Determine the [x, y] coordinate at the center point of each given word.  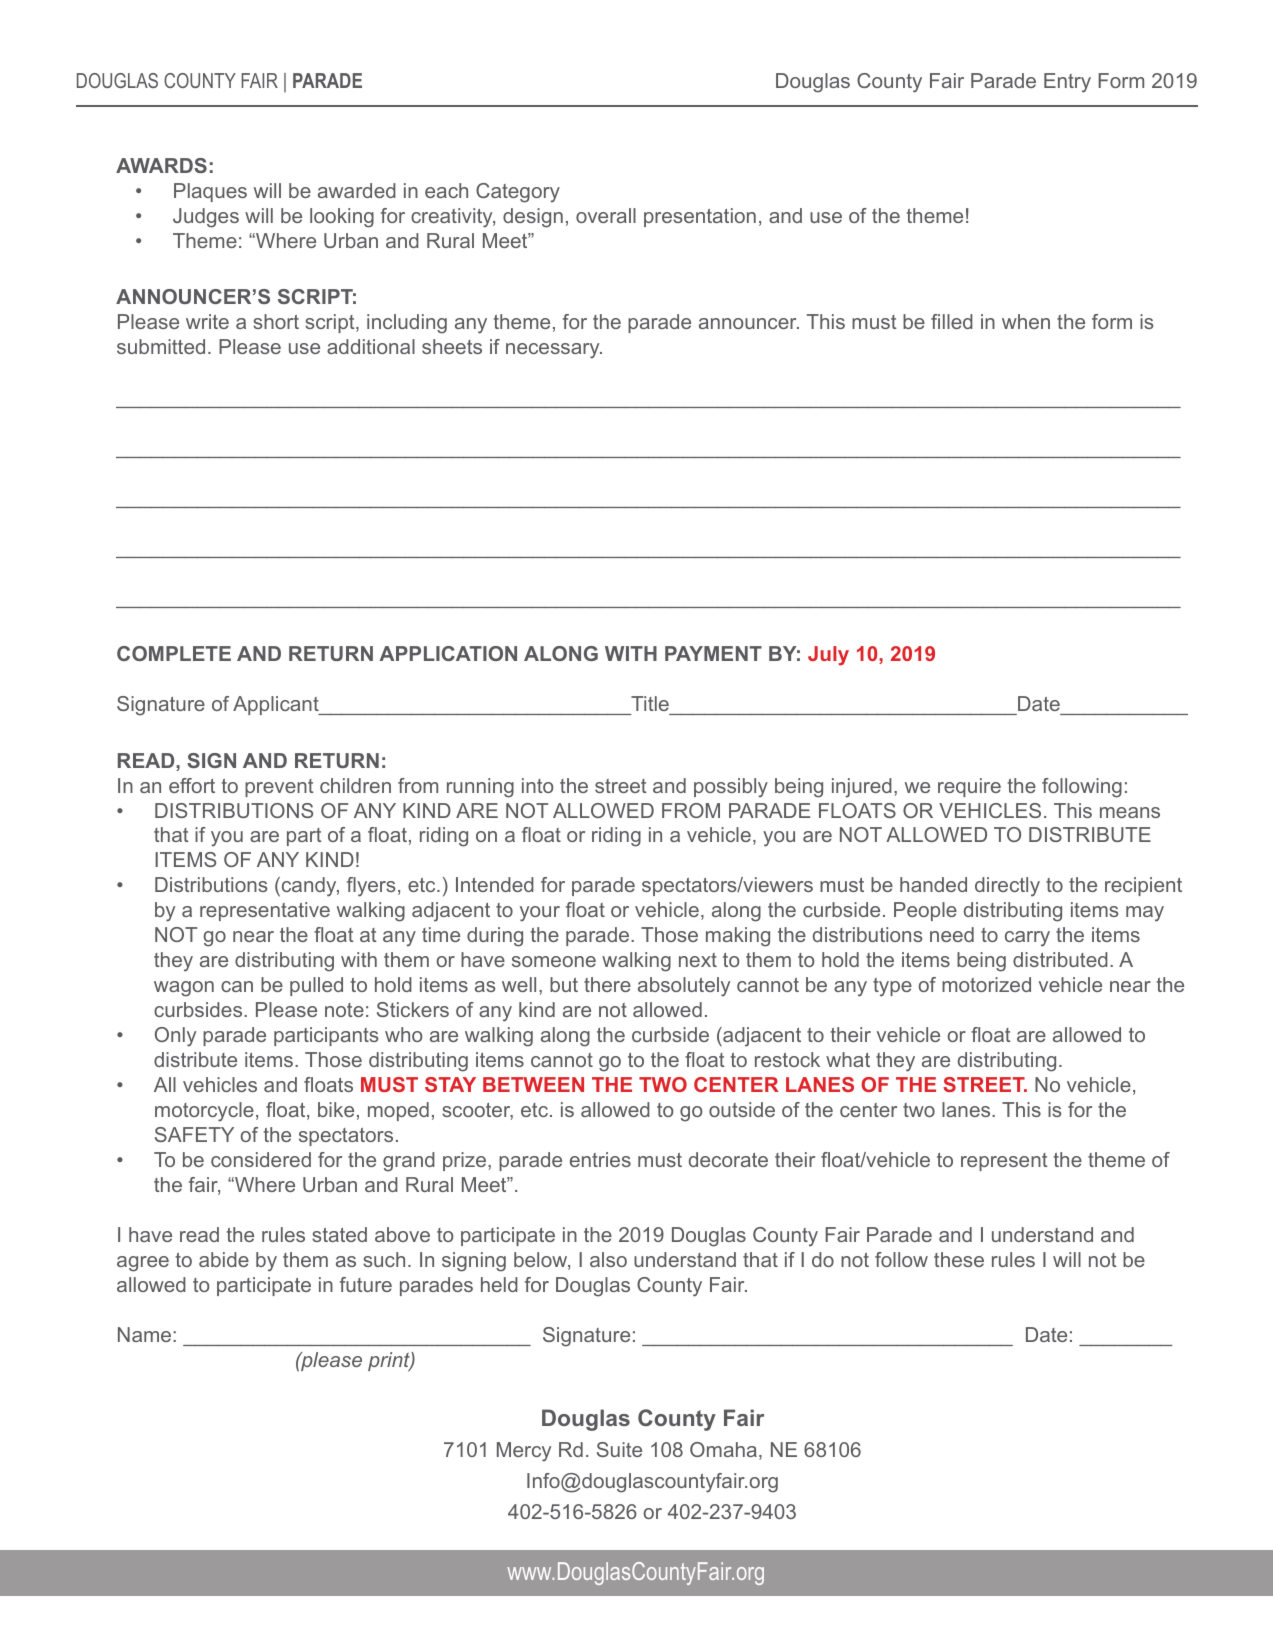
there [607, 984]
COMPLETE [174, 653]
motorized [986, 984]
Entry [1067, 83]
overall [606, 215]
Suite [619, 1449]
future [366, 1284]
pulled [316, 986]
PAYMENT [713, 653]
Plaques [210, 192]
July [828, 656]
